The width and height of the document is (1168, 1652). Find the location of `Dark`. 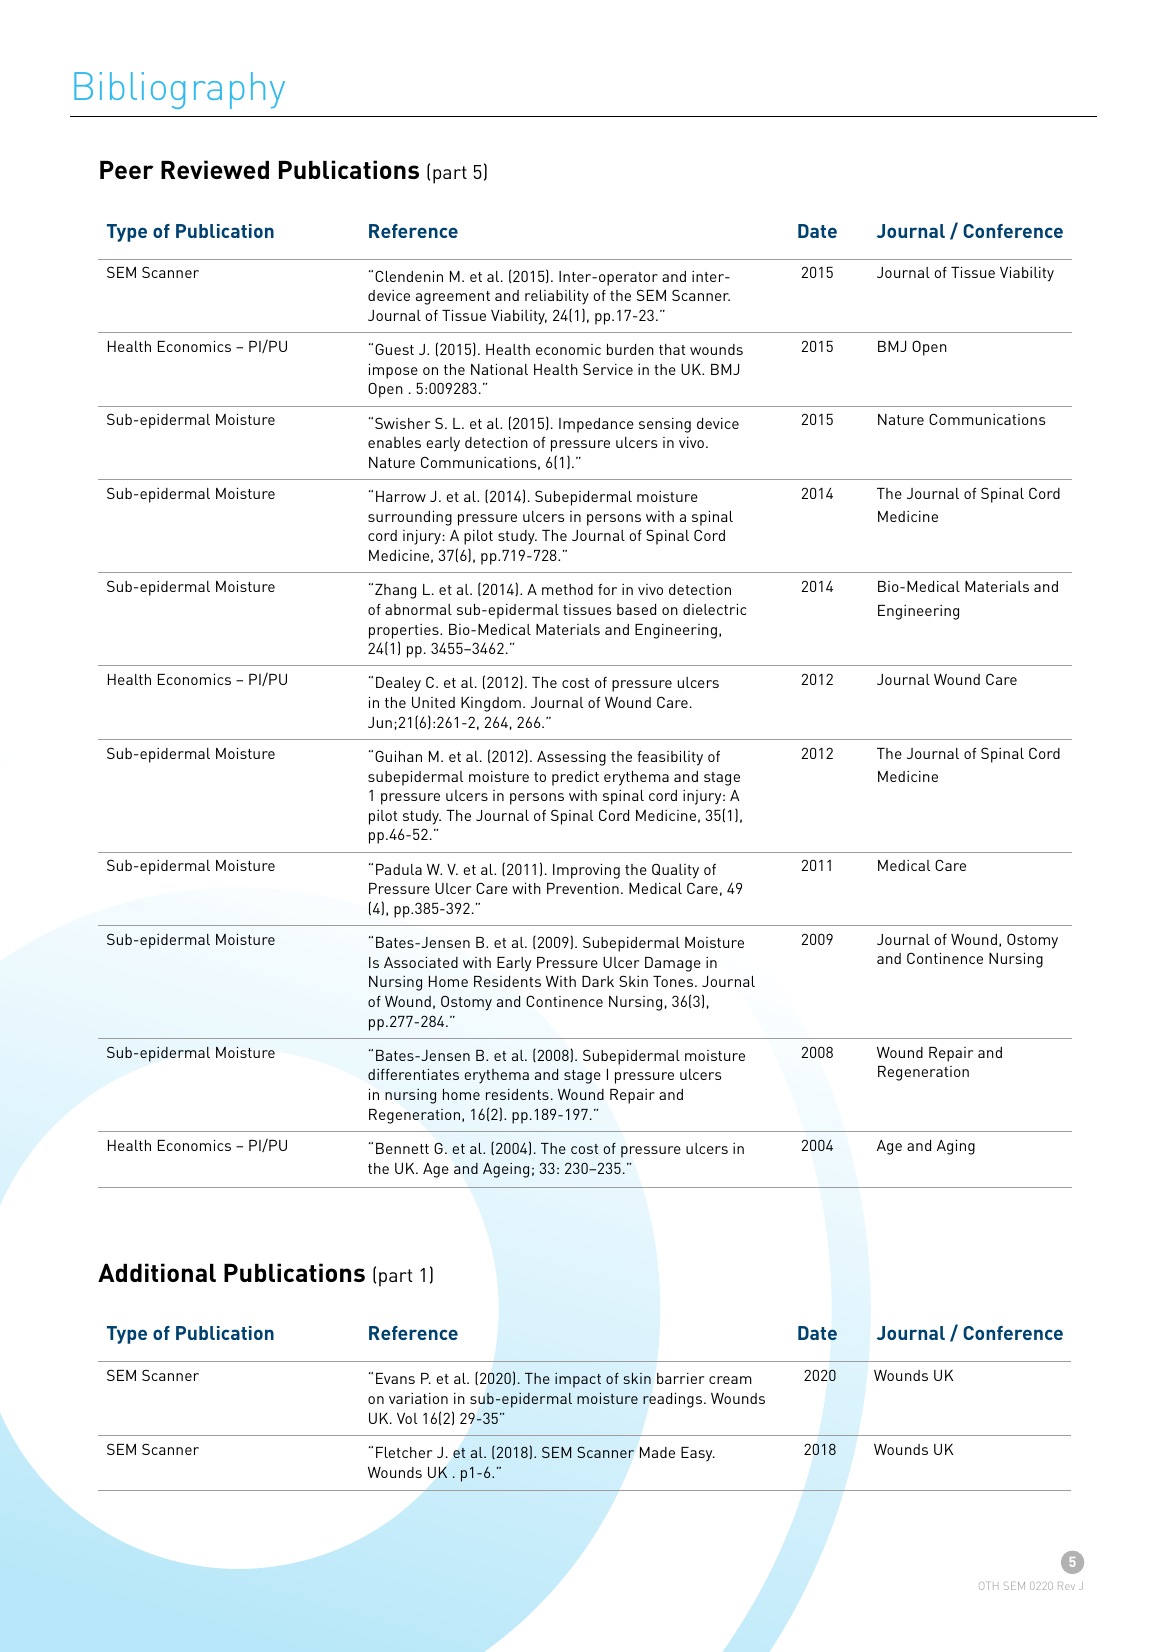

Dark is located at coordinates (598, 981).
